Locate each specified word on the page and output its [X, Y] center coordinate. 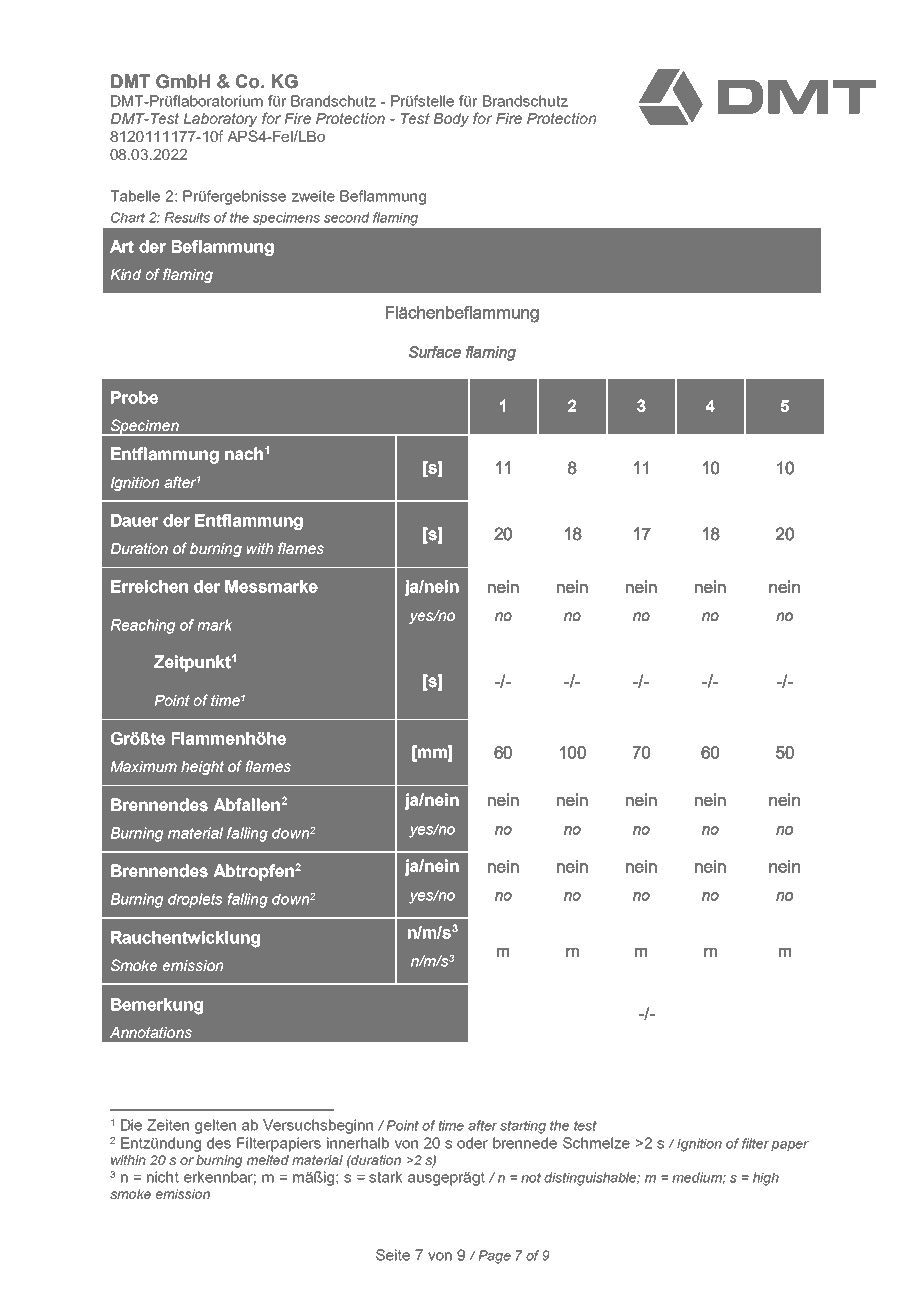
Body [451, 120]
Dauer [134, 520]
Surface [435, 352]
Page [494, 1257]
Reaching [143, 626]
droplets [195, 900]
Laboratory [220, 120]
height [202, 768]
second [347, 217]
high [766, 1179]
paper [790, 1146]
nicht [163, 1177]
